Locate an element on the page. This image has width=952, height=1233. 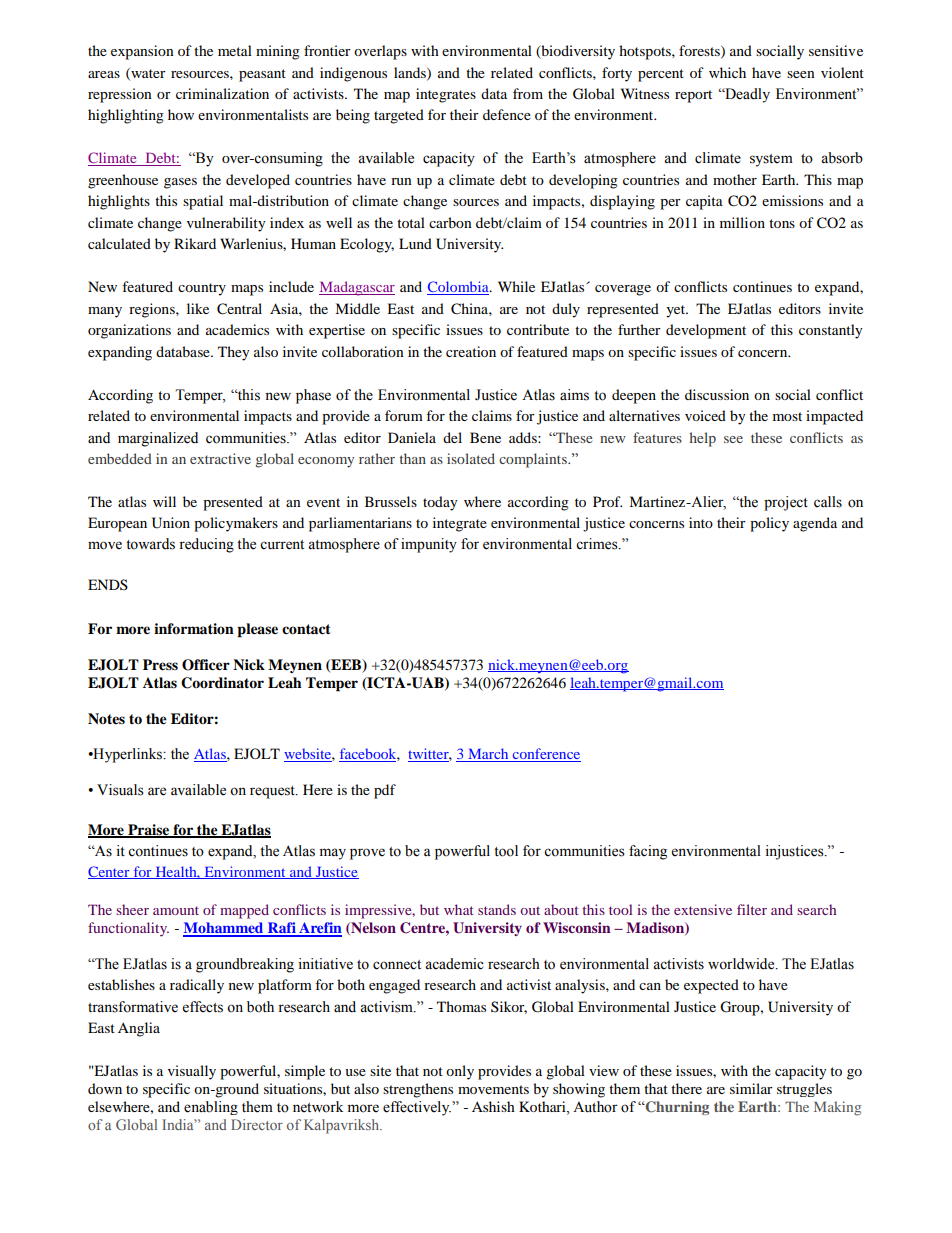
criminalization is located at coordinates (222, 93).
